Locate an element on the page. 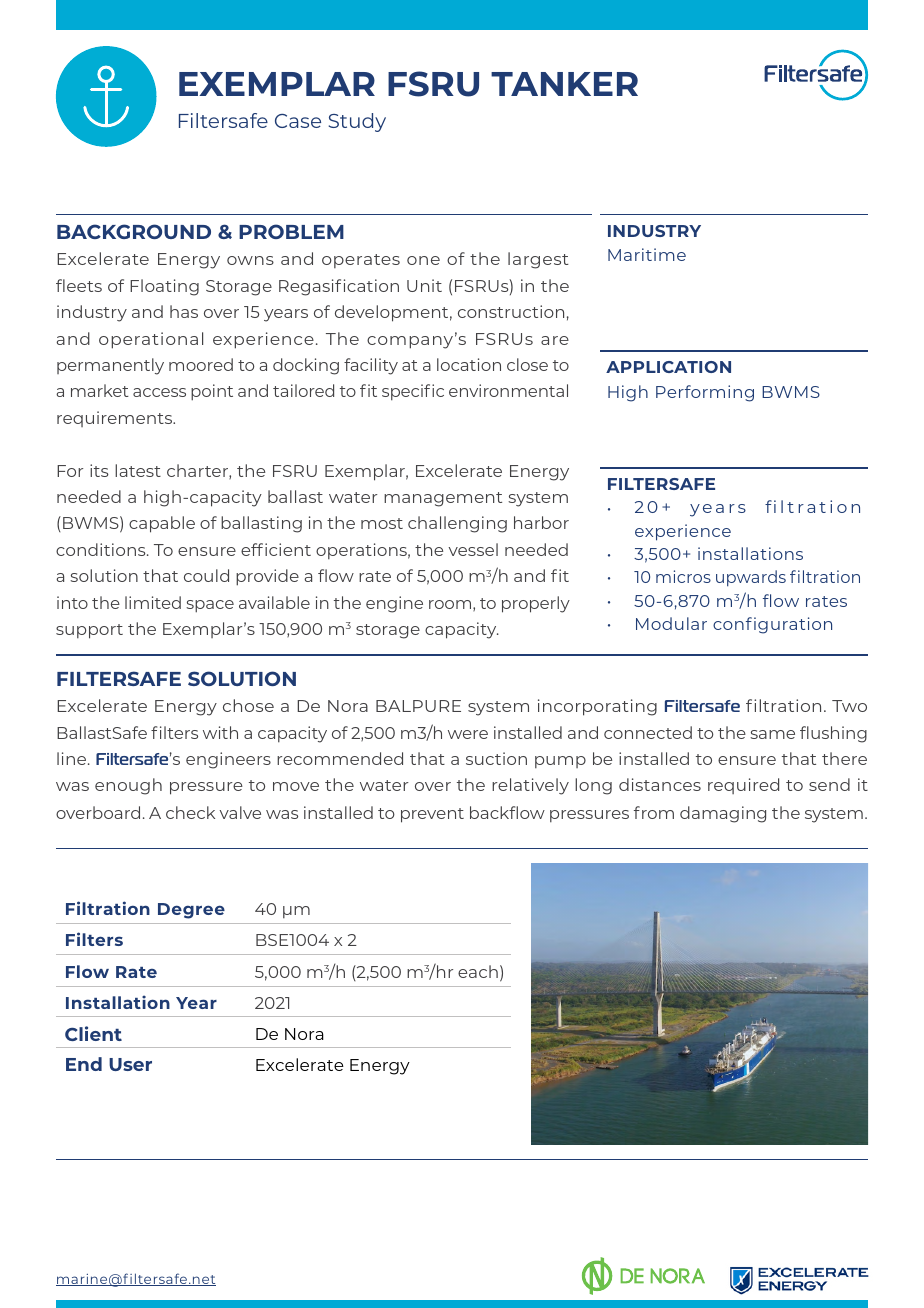 Image resolution: width=924 pixels, height=1308 pixels. User is located at coordinates (130, 1064).
